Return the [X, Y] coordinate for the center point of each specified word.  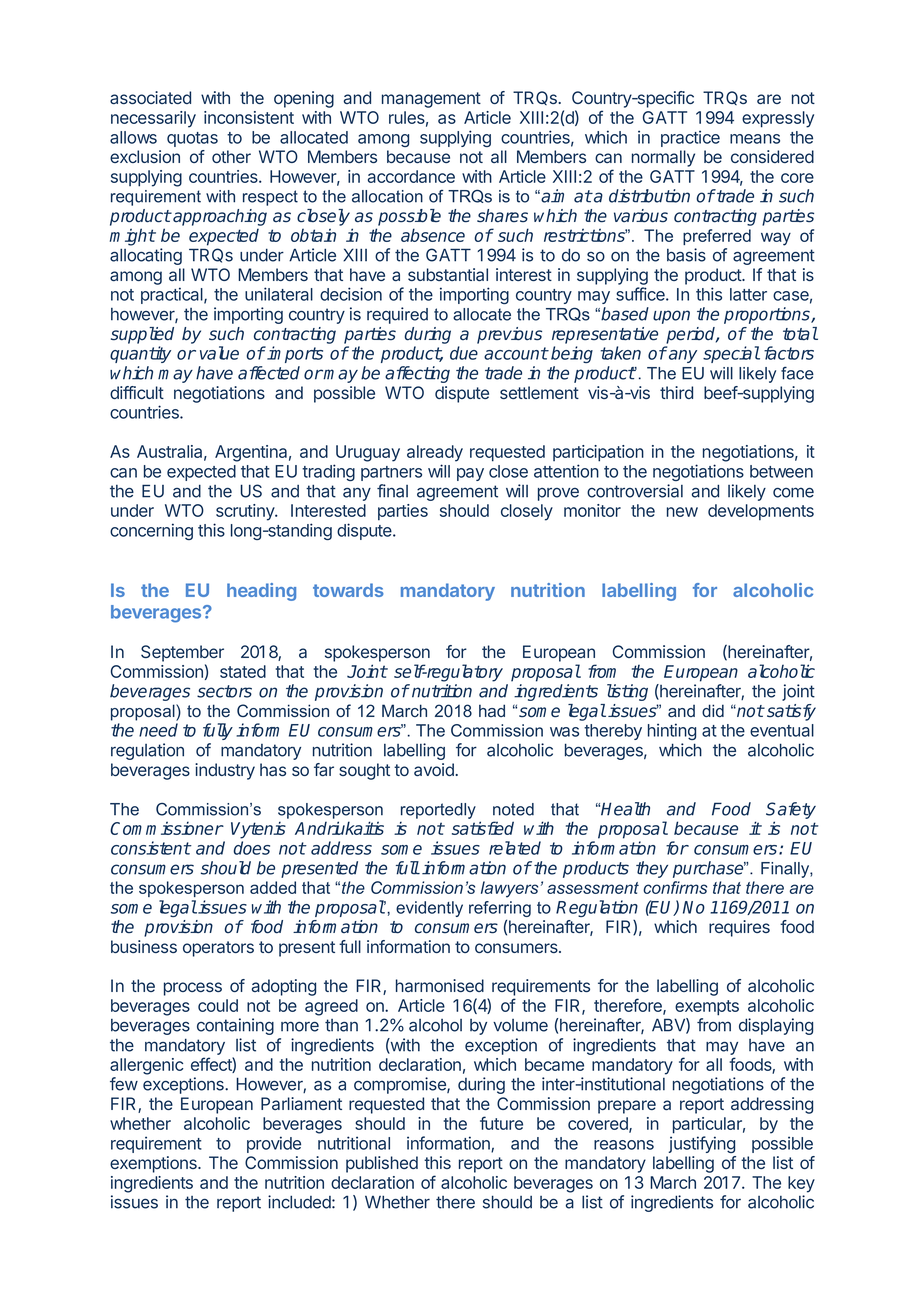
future [501, 1123]
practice [690, 138]
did [713, 710]
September [182, 653]
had [492, 710]
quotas [192, 139]
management [431, 100]
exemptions [154, 1164]
